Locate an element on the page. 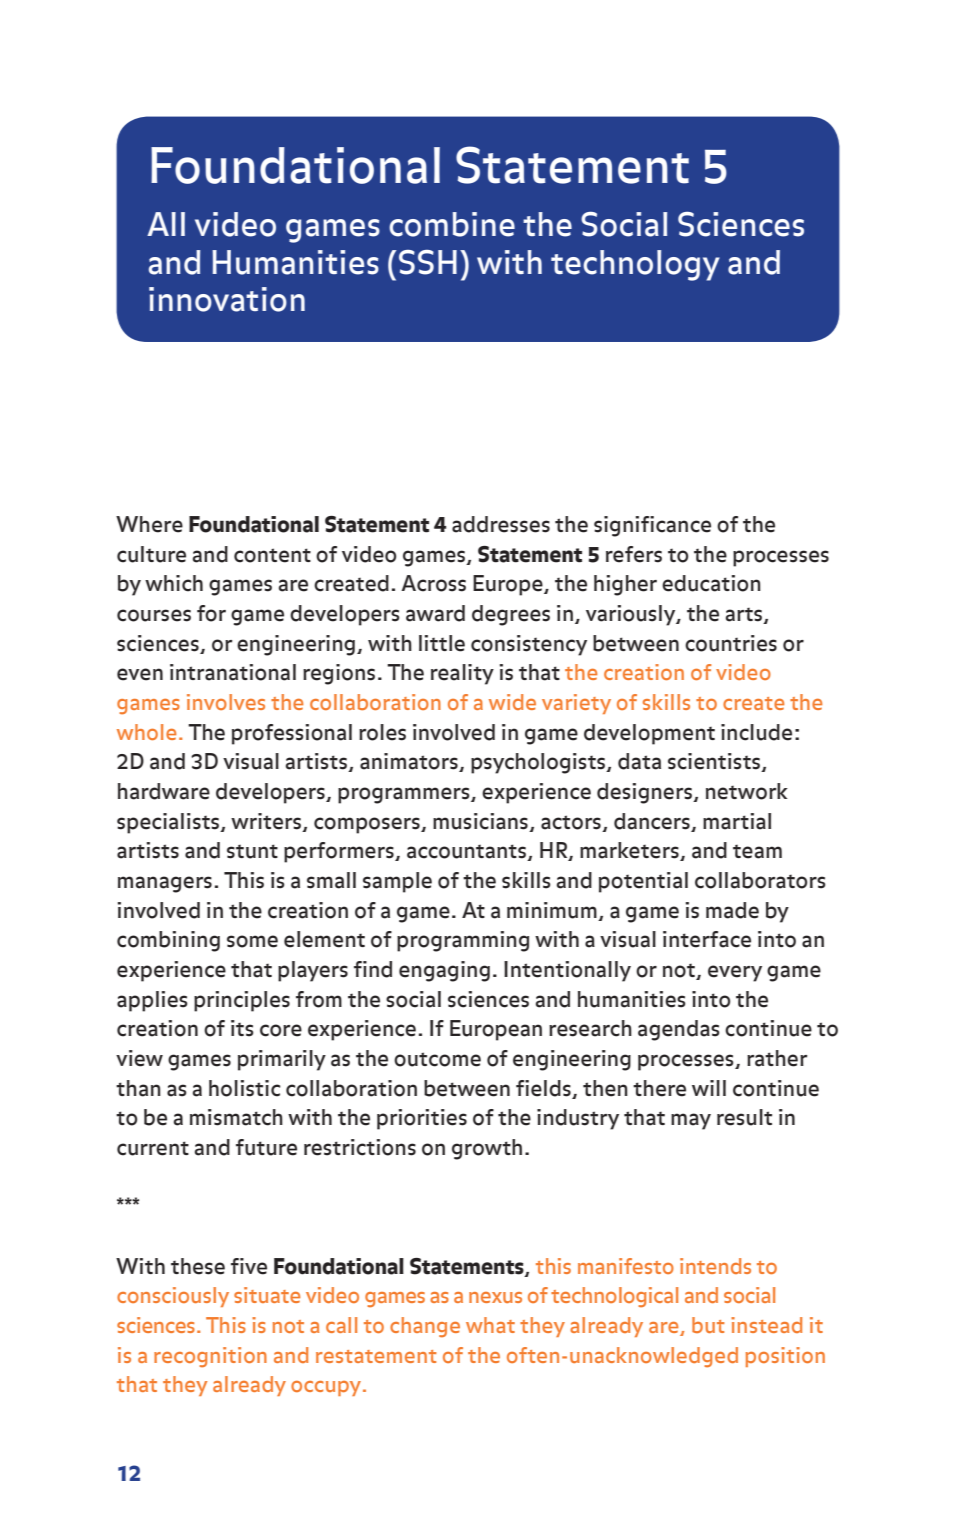  every is located at coordinates (735, 973).
